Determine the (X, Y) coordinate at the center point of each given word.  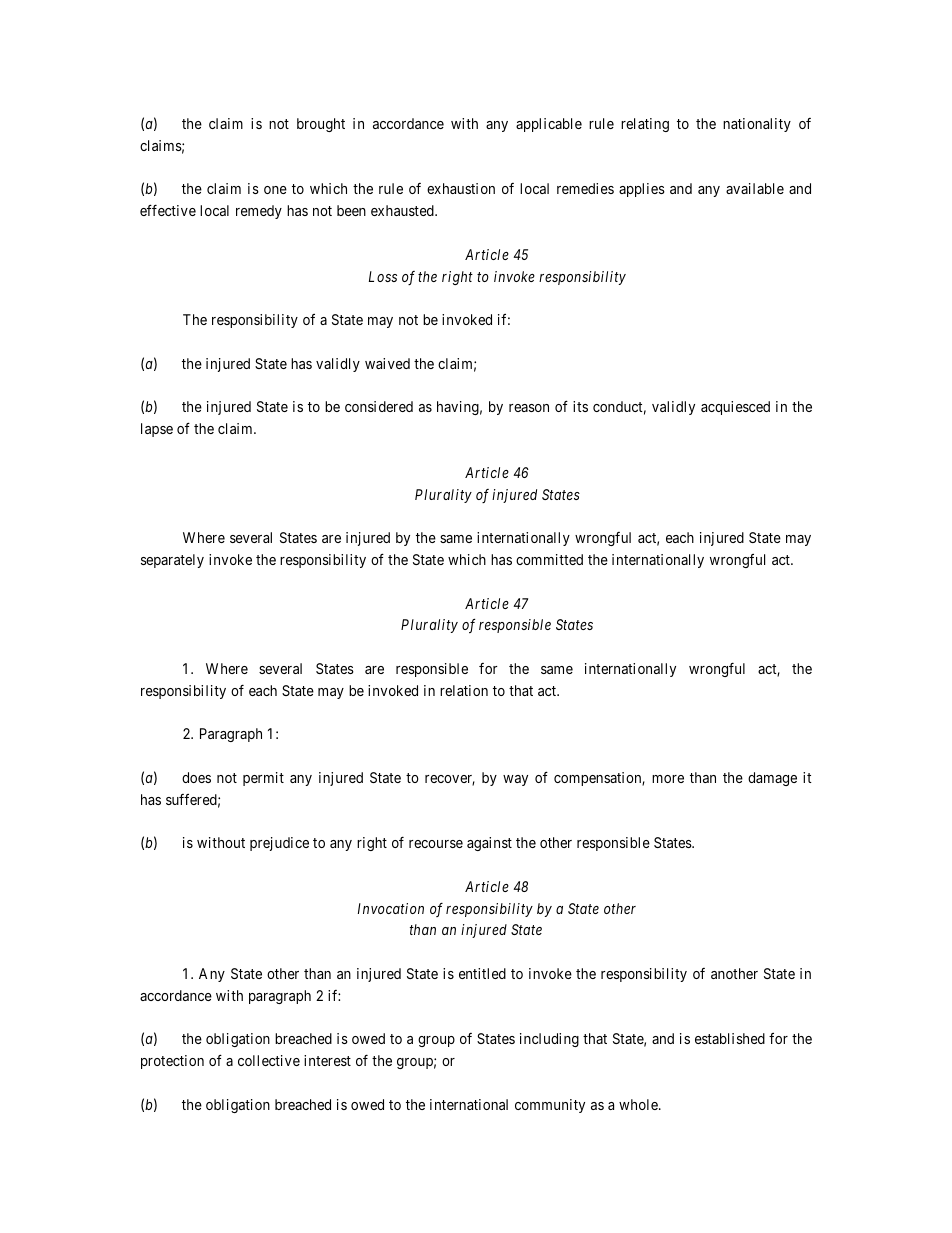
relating (645, 125)
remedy (259, 212)
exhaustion (461, 188)
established (730, 1038)
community (550, 1106)
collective (269, 1060)
